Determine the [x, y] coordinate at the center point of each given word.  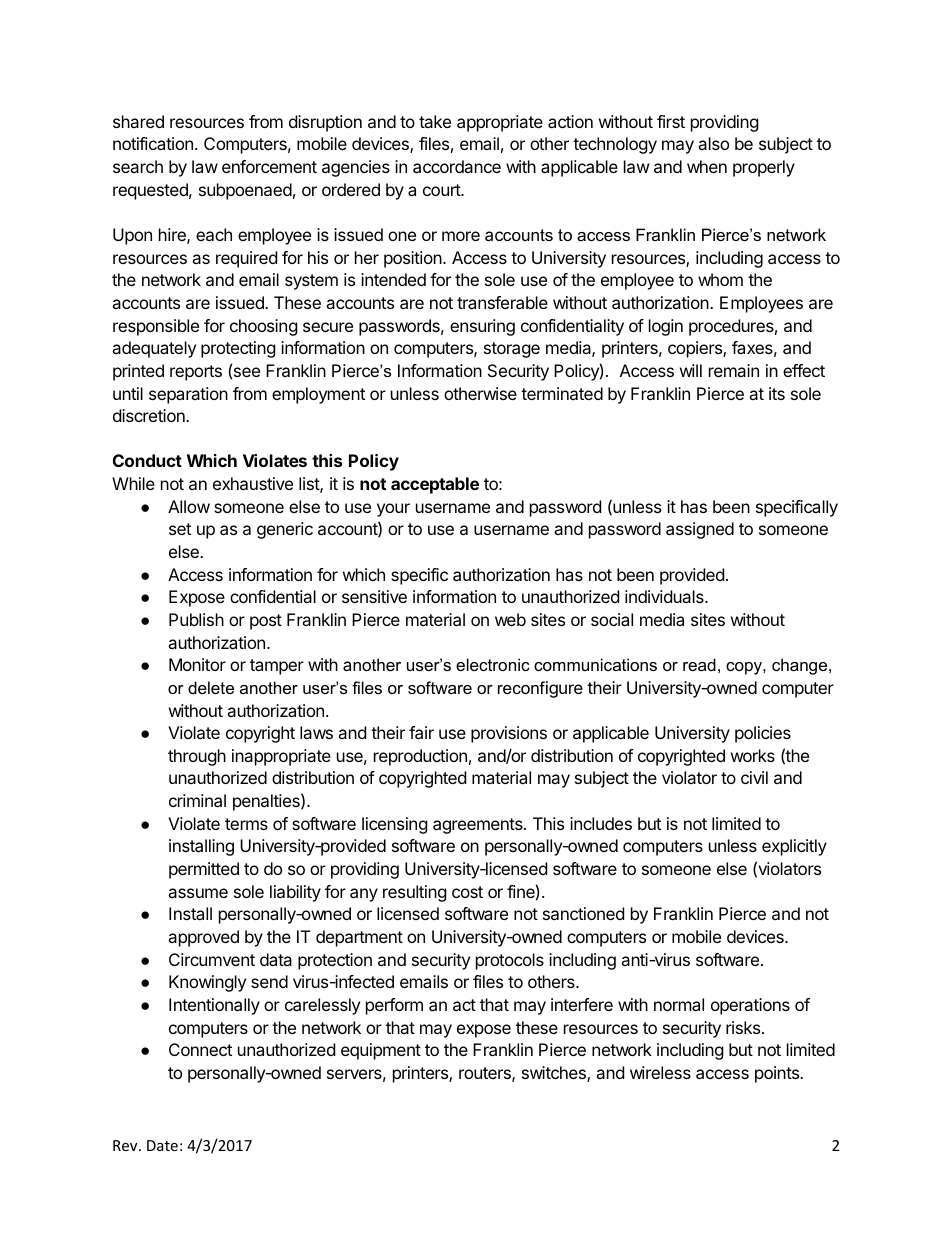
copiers [696, 349]
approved [203, 938]
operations [750, 1006]
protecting [238, 349]
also [713, 143]
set [180, 529]
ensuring [482, 327]
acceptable [435, 485]
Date [162, 1145]
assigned [700, 530]
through [197, 757]
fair [421, 732]
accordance [457, 166]
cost [467, 892]
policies [763, 734]
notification [153, 143]
